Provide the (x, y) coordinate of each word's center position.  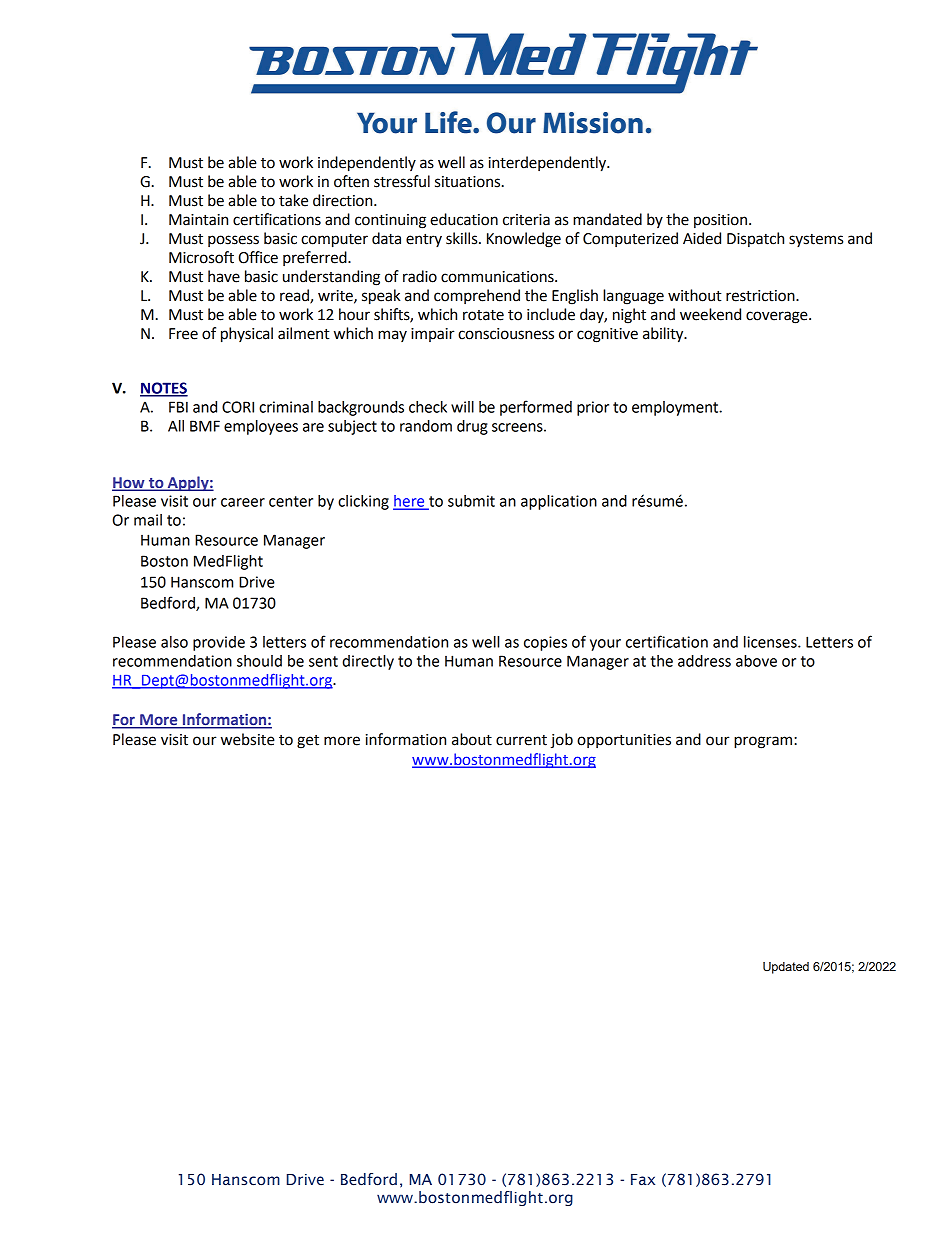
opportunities (624, 741)
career (243, 502)
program (764, 742)
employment (676, 408)
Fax (643, 1179)
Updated (786, 968)
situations (469, 182)
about (472, 739)
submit (471, 501)
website (248, 739)
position (720, 221)
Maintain (198, 220)
